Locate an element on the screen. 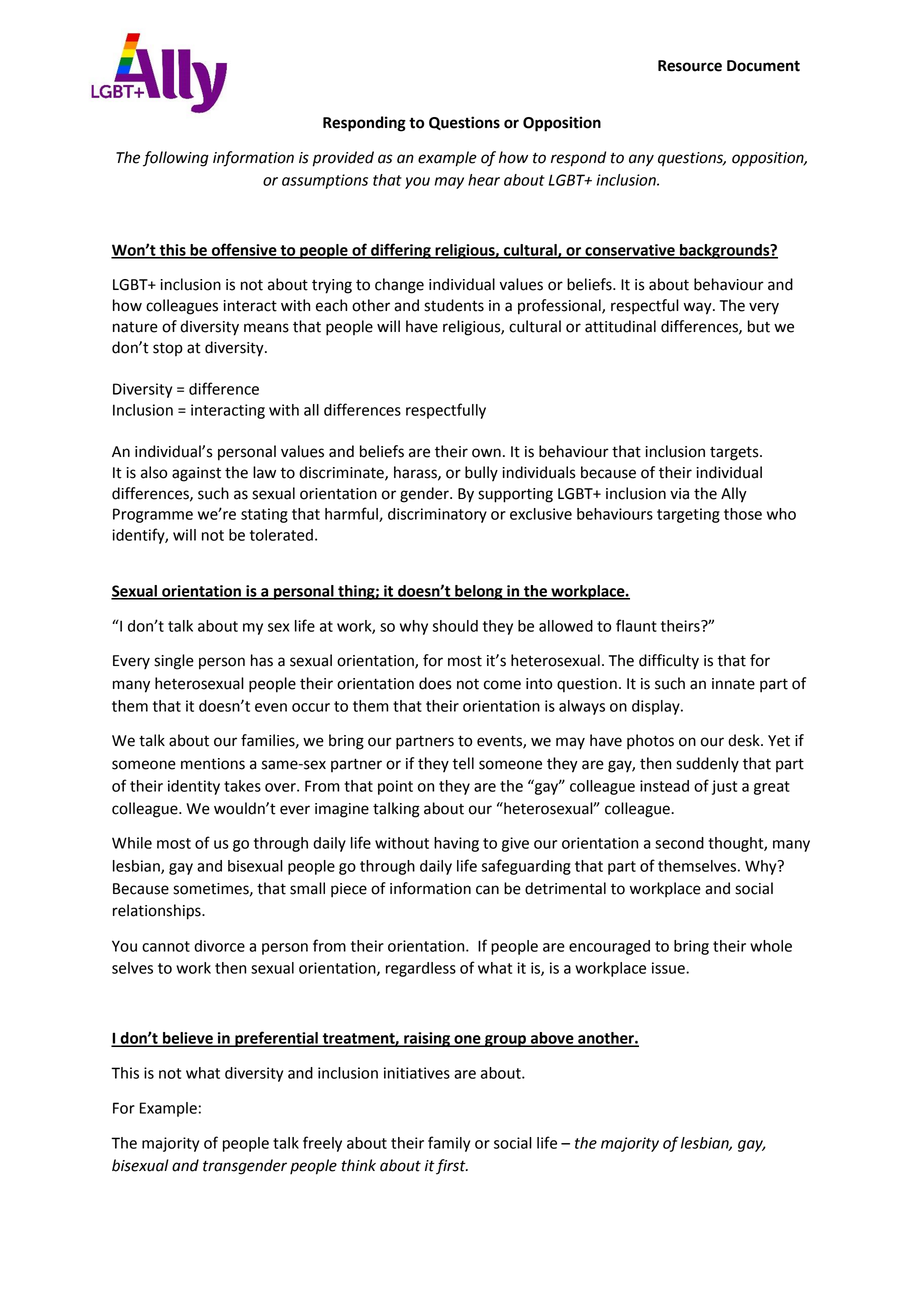 The image size is (924, 1308). freely is located at coordinates (322, 1144).
